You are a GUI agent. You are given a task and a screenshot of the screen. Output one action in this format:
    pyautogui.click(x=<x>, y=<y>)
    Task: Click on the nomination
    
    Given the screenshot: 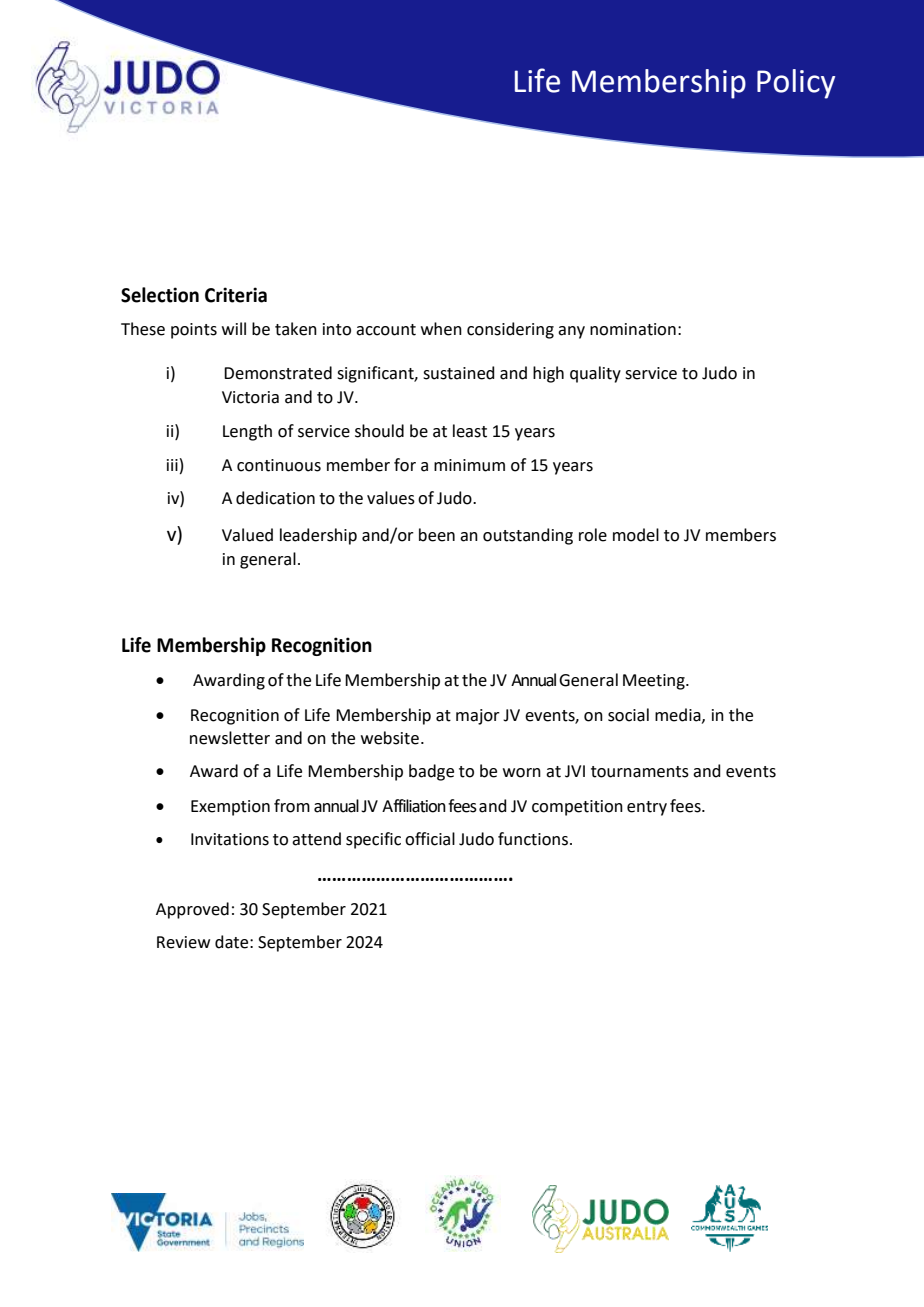 What is the action you would take?
    pyautogui.click(x=633, y=329)
